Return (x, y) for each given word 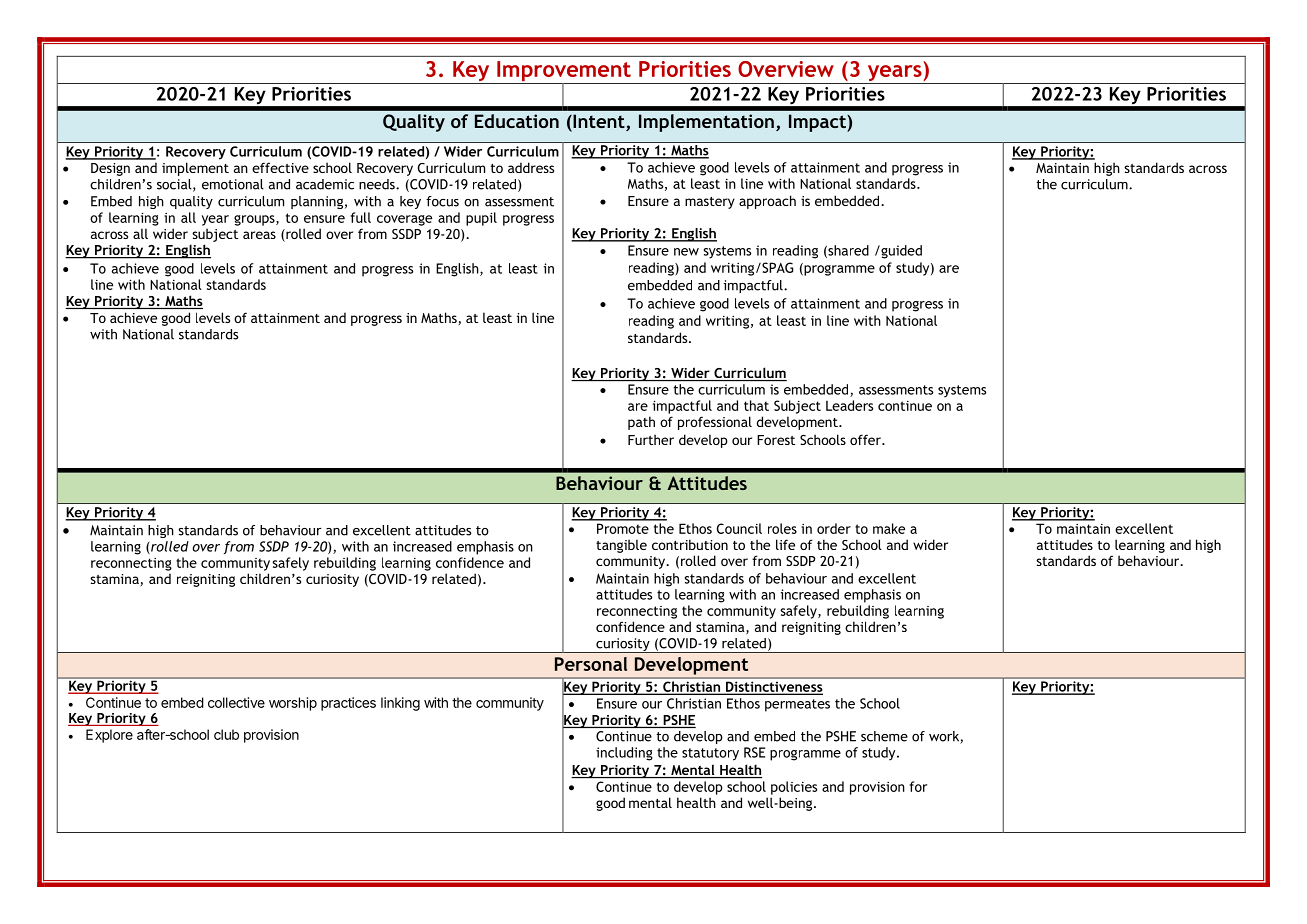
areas (259, 235)
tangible (621, 546)
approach (767, 202)
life (785, 544)
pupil (481, 219)
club (226, 734)
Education (517, 121)
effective (280, 167)
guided (900, 252)
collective (236, 702)
